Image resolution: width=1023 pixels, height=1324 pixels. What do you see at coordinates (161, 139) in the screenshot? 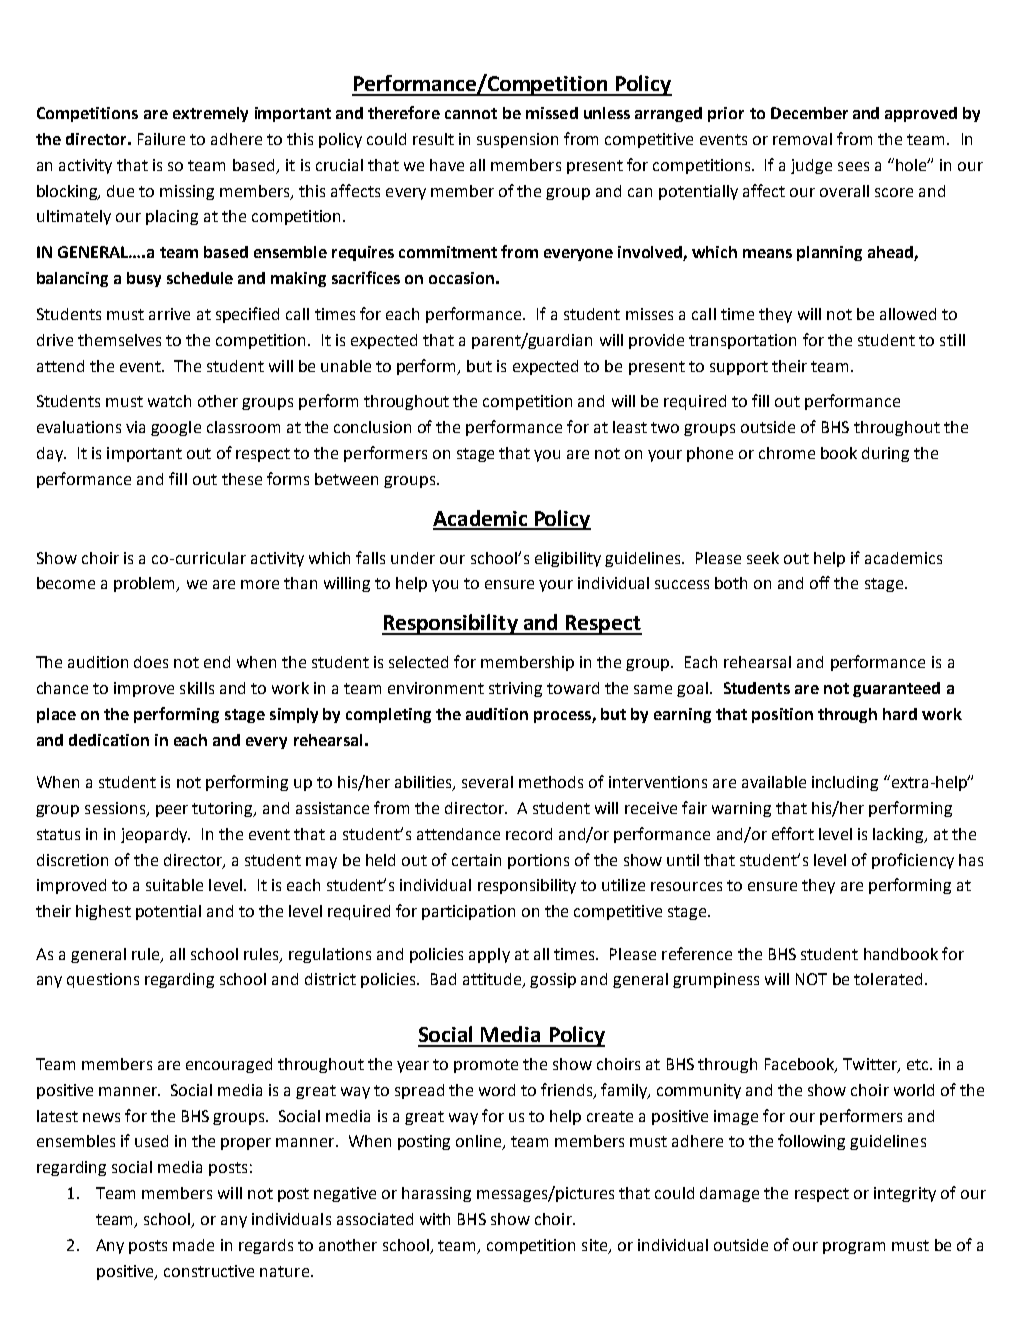
I see `Failure` at bounding box center [161, 139].
